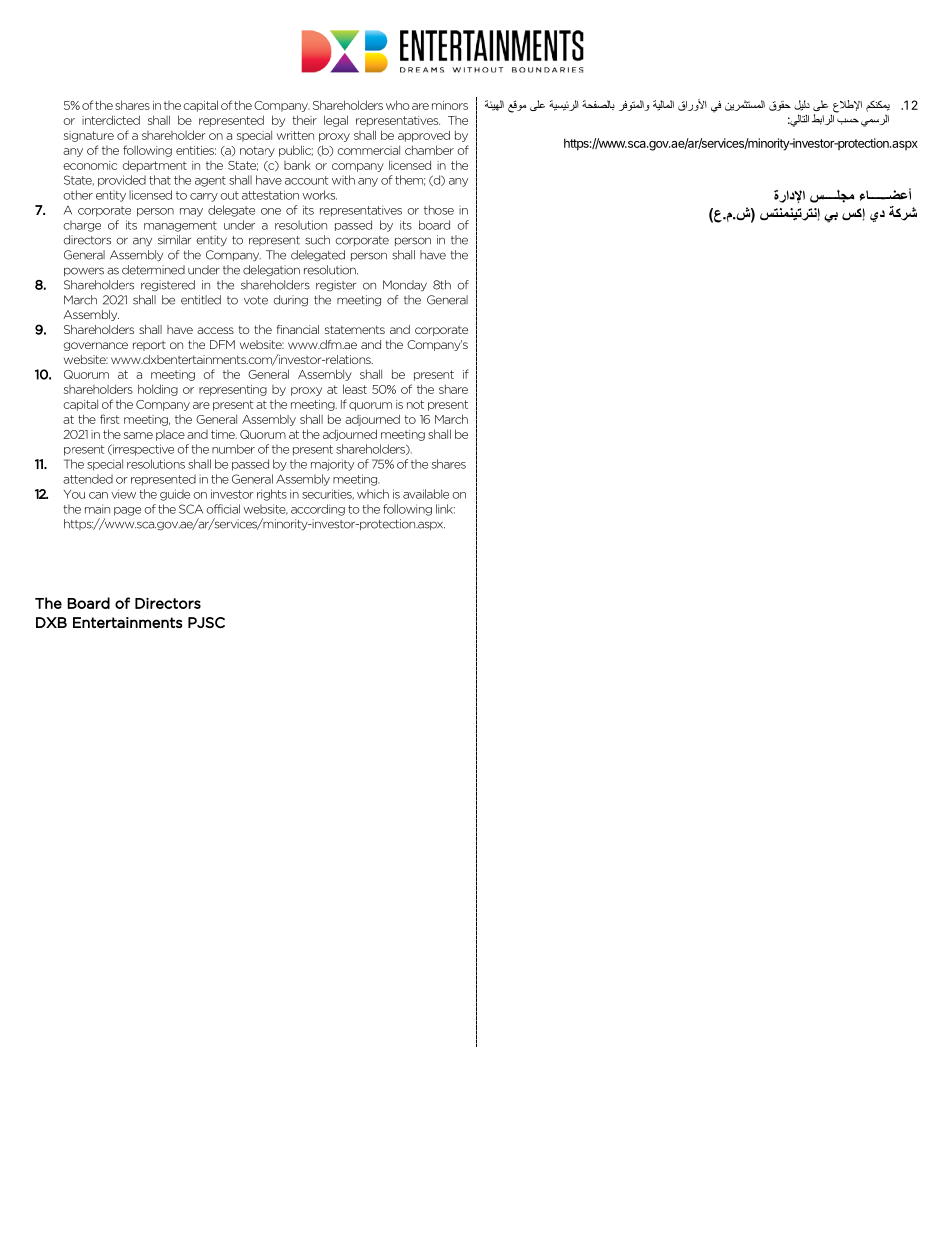 The width and height of the page is (952, 1233). Describe the element at coordinates (304, 120) in the page. I see `their` at that location.
